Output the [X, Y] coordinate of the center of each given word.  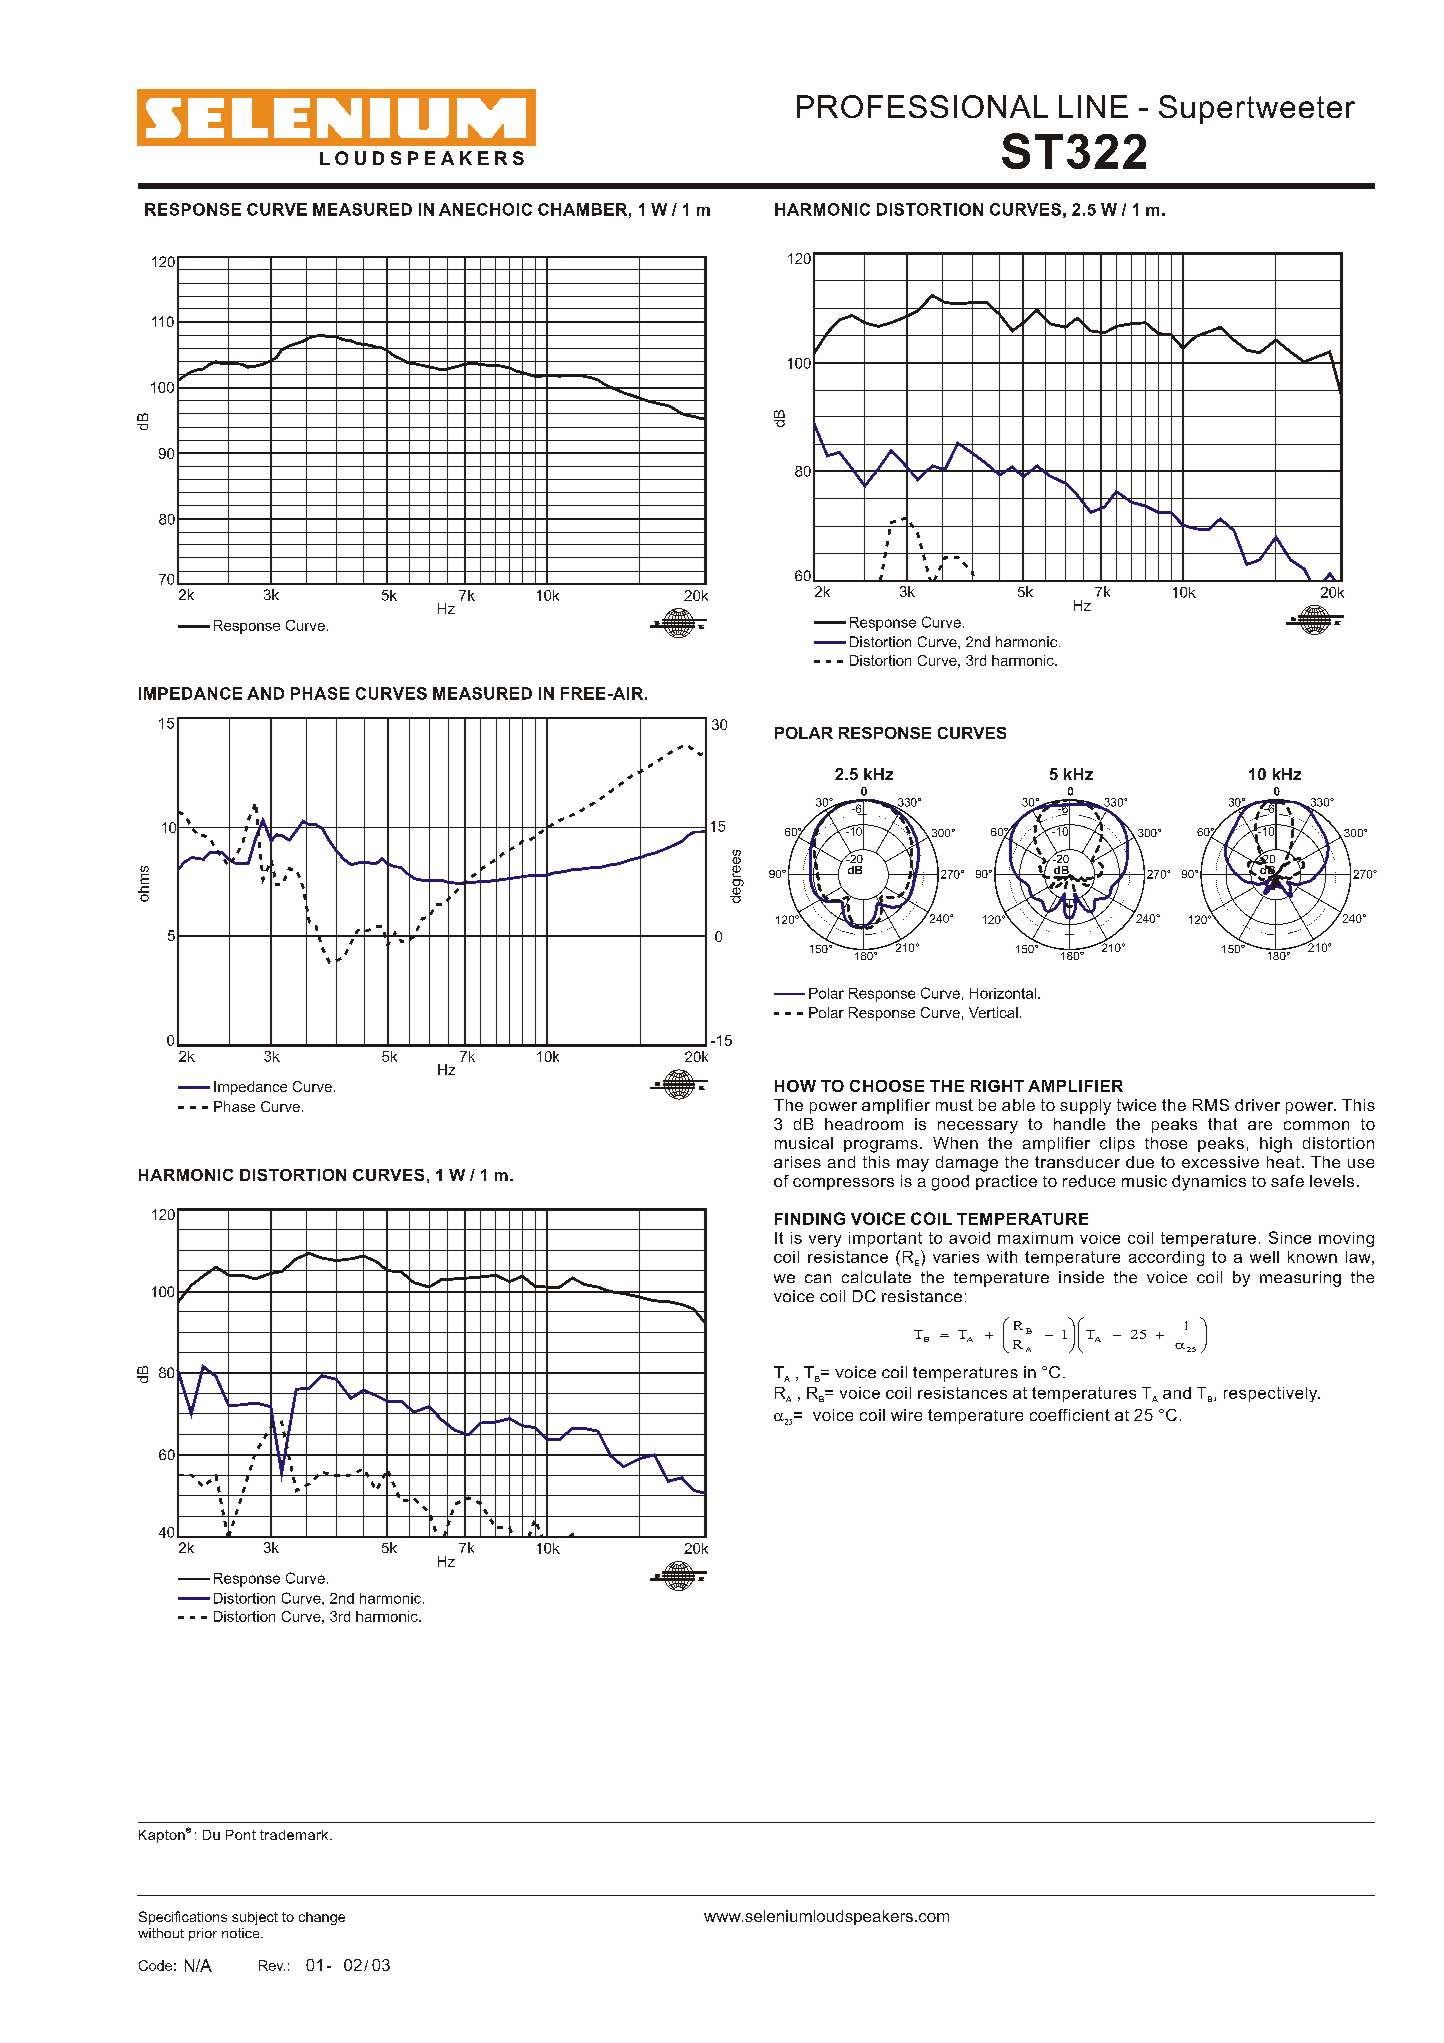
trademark [295, 1835]
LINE [1093, 106]
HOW [795, 1086]
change [322, 1918]
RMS [1211, 1105]
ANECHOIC [485, 209]
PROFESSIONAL [922, 106]
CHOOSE [887, 1086]
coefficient [1070, 1415]
